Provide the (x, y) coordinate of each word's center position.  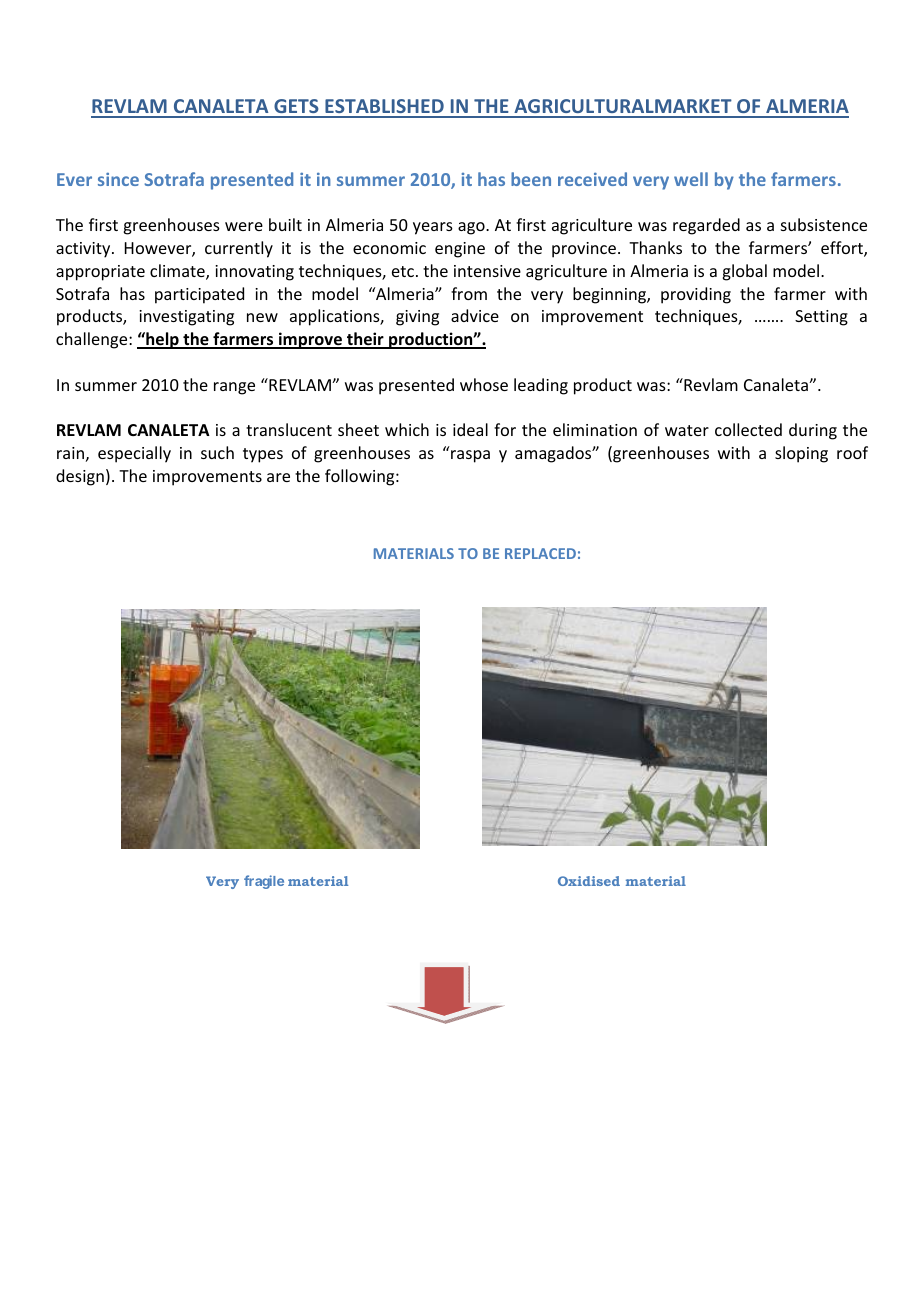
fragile (264, 882)
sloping (801, 454)
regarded (706, 226)
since (118, 179)
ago (472, 228)
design (80, 477)
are (278, 477)
